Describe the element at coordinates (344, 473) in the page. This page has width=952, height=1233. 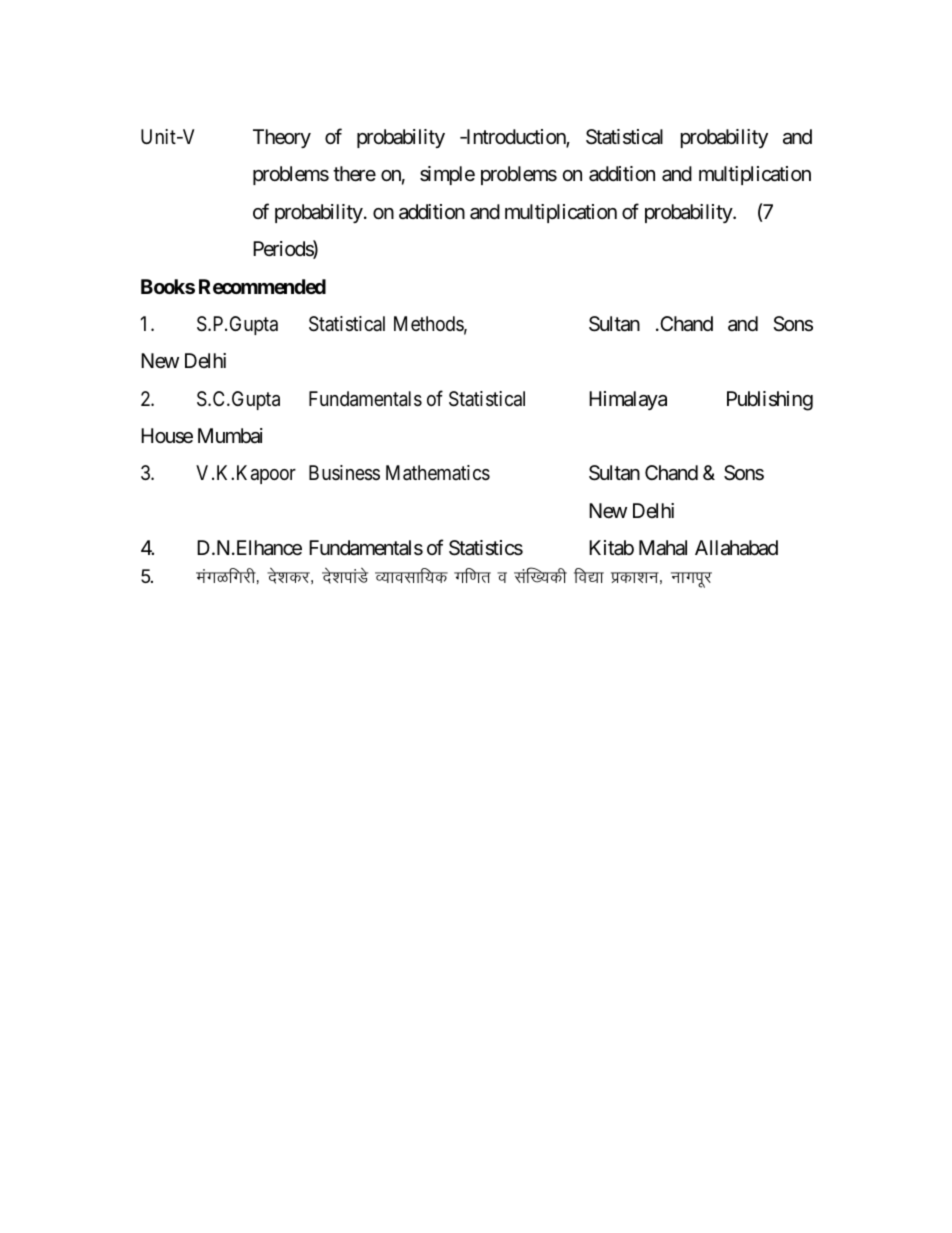
I see `Business` at that location.
